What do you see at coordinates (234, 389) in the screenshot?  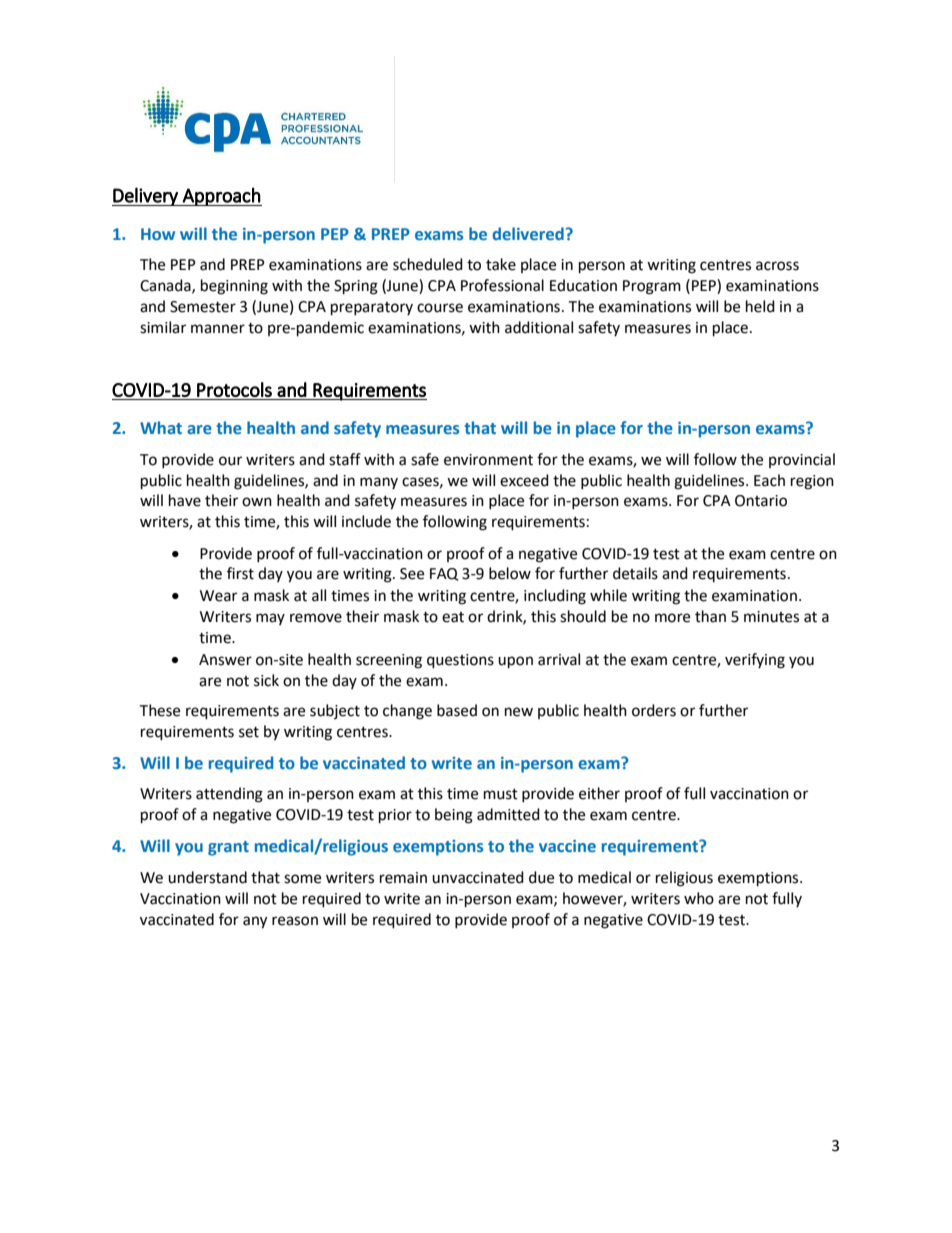 I see `Protocols` at bounding box center [234, 389].
